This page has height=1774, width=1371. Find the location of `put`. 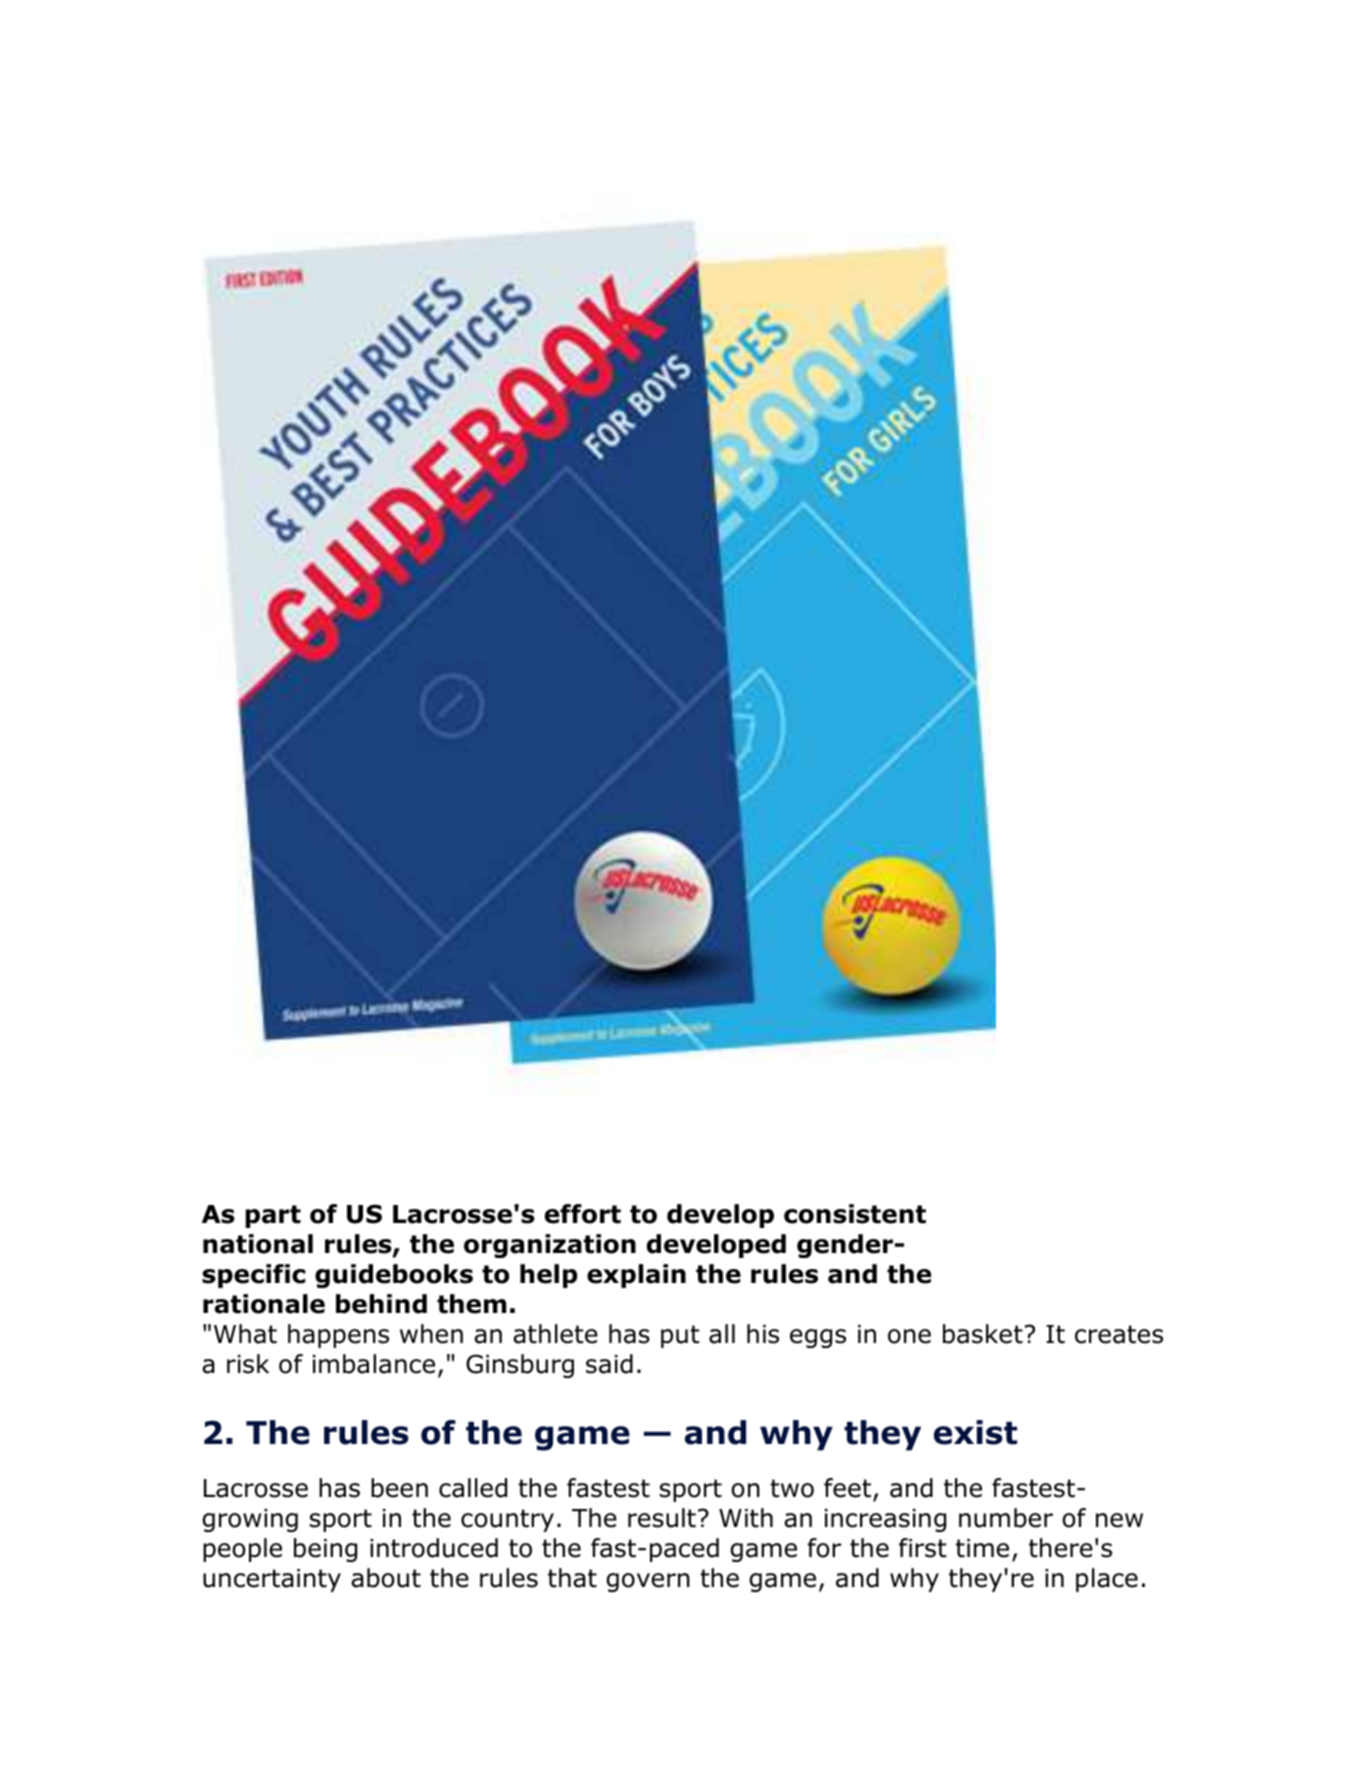

put is located at coordinates (680, 1336).
